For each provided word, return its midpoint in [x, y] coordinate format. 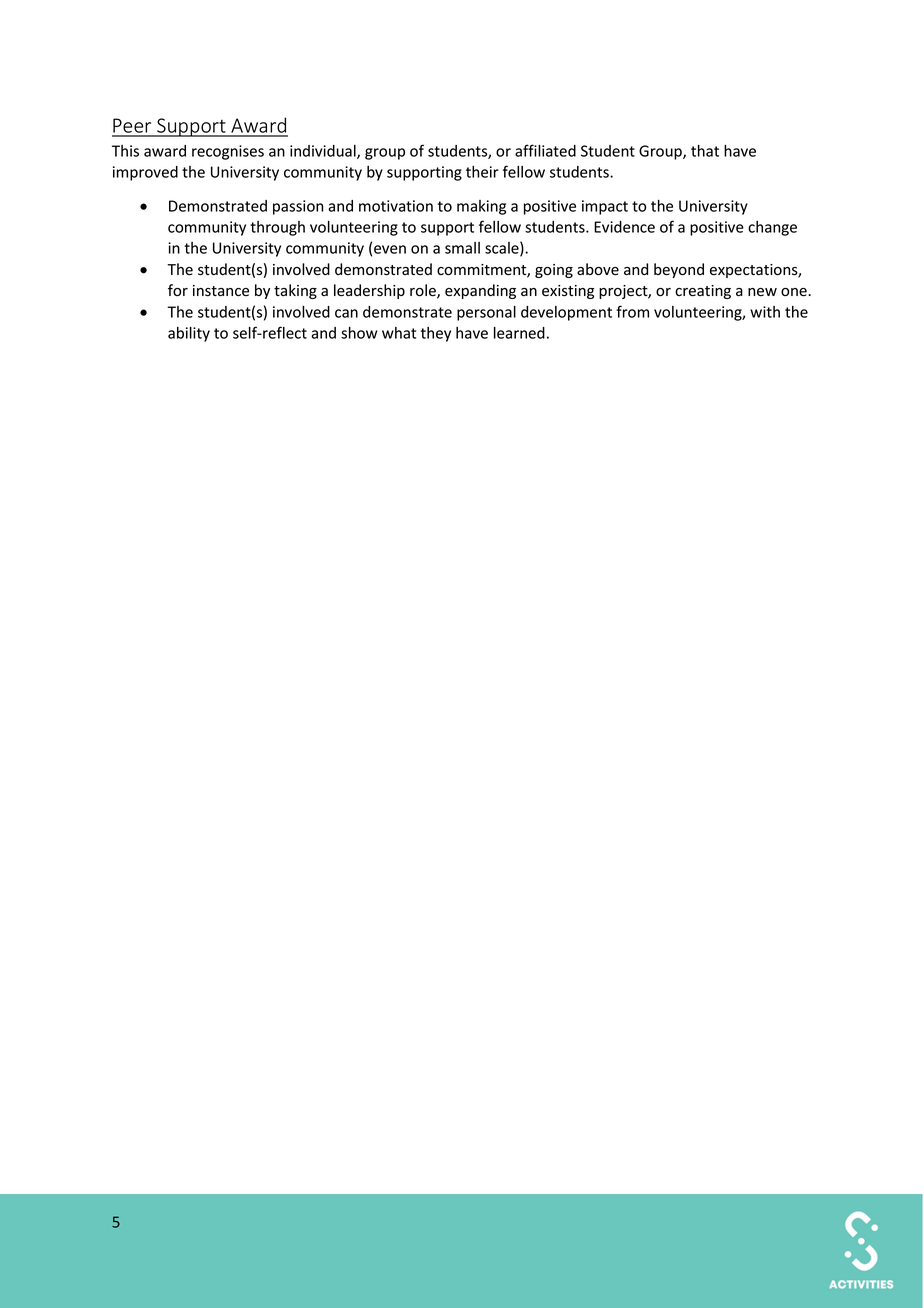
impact [605, 207]
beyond [679, 270]
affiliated [545, 150]
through [277, 228]
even [390, 249]
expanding [480, 291]
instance [221, 291]
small [462, 248]
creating [703, 292]
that [705, 151]
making [481, 207]
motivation [396, 206]
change [772, 228]
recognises [228, 152]
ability [189, 334]
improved [145, 173]
